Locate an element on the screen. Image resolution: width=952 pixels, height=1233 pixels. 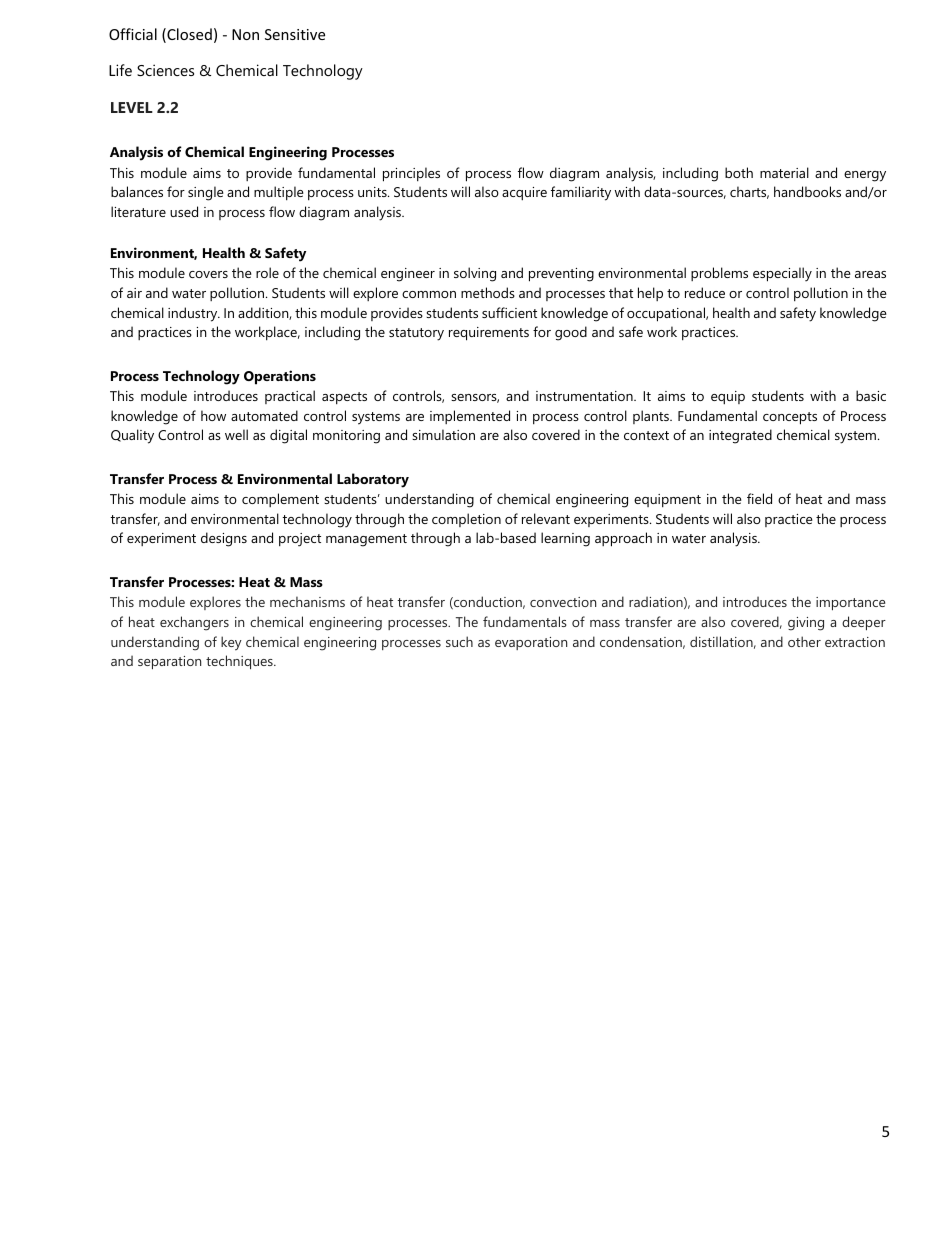
especially is located at coordinates (782, 274).
